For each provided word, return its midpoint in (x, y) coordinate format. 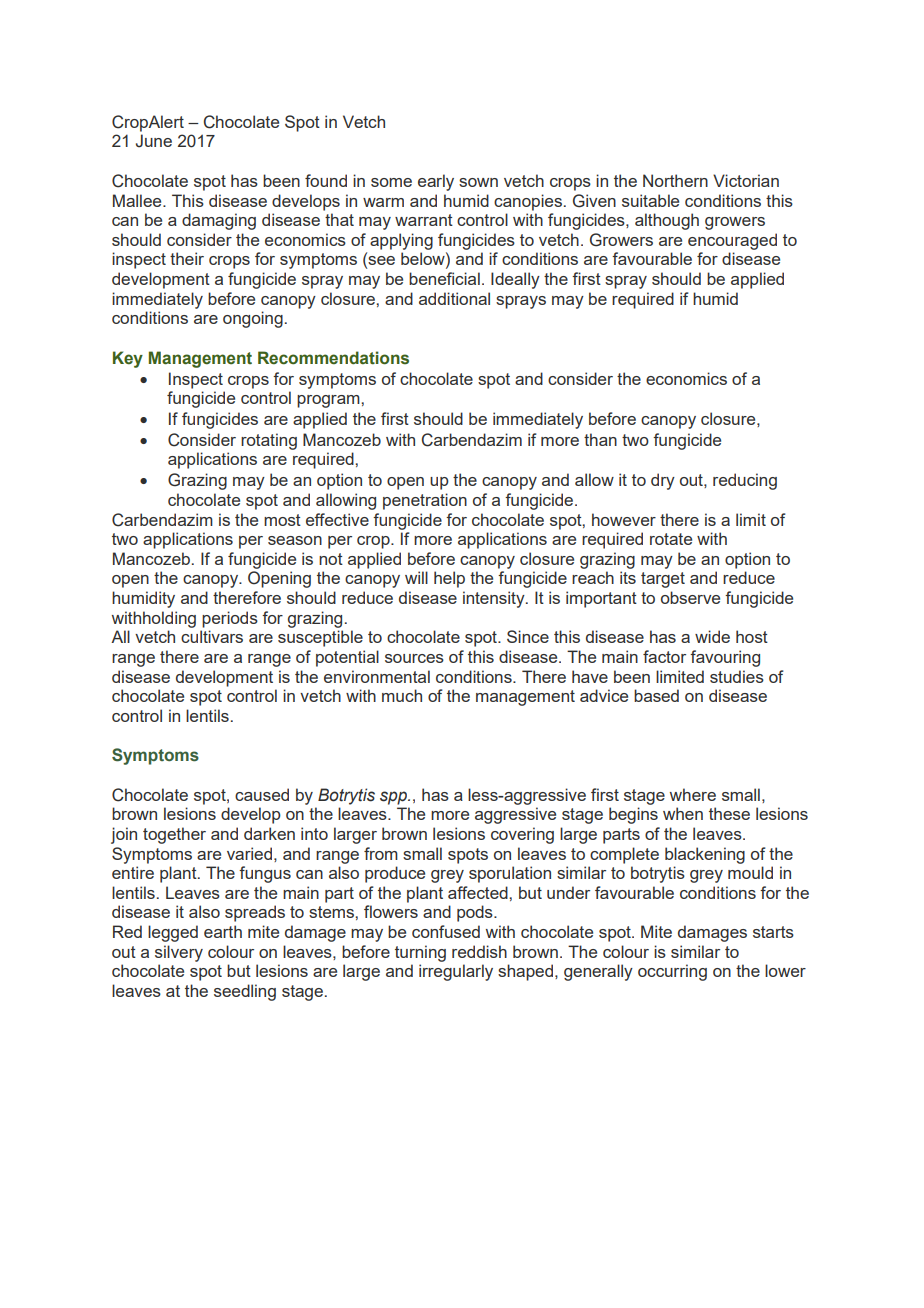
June (154, 141)
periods (230, 619)
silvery (179, 953)
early (436, 182)
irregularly (456, 972)
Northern (675, 180)
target (663, 580)
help (449, 579)
